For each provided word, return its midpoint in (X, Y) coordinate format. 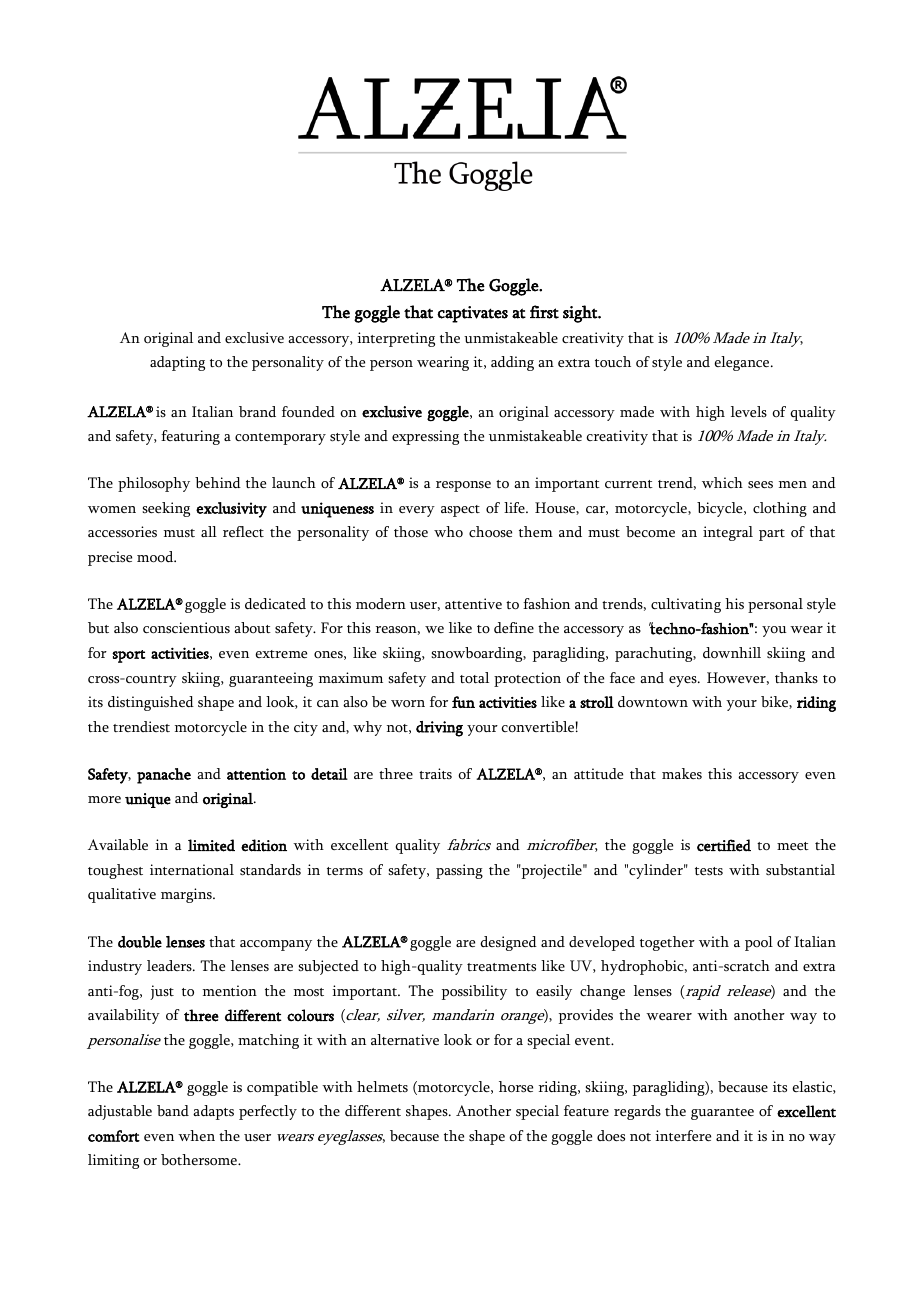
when (196, 1135)
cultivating (686, 605)
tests (709, 871)
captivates (472, 314)
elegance (743, 363)
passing (459, 871)
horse (516, 1087)
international (192, 870)
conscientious (186, 628)
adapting (177, 363)
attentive (473, 604)
